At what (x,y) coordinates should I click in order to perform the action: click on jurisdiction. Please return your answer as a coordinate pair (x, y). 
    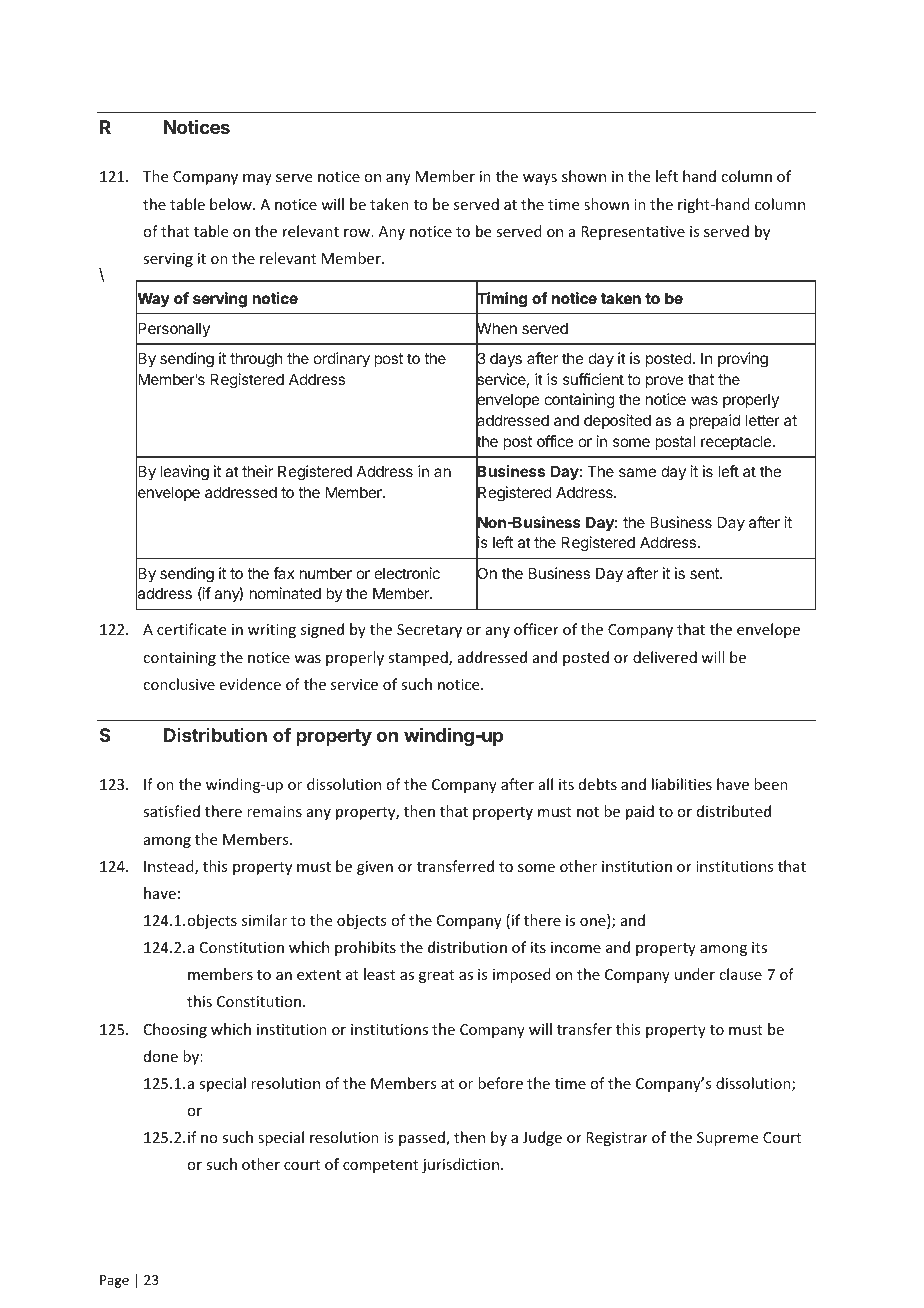
    Looking at the image, I should click on (462, 1165).
